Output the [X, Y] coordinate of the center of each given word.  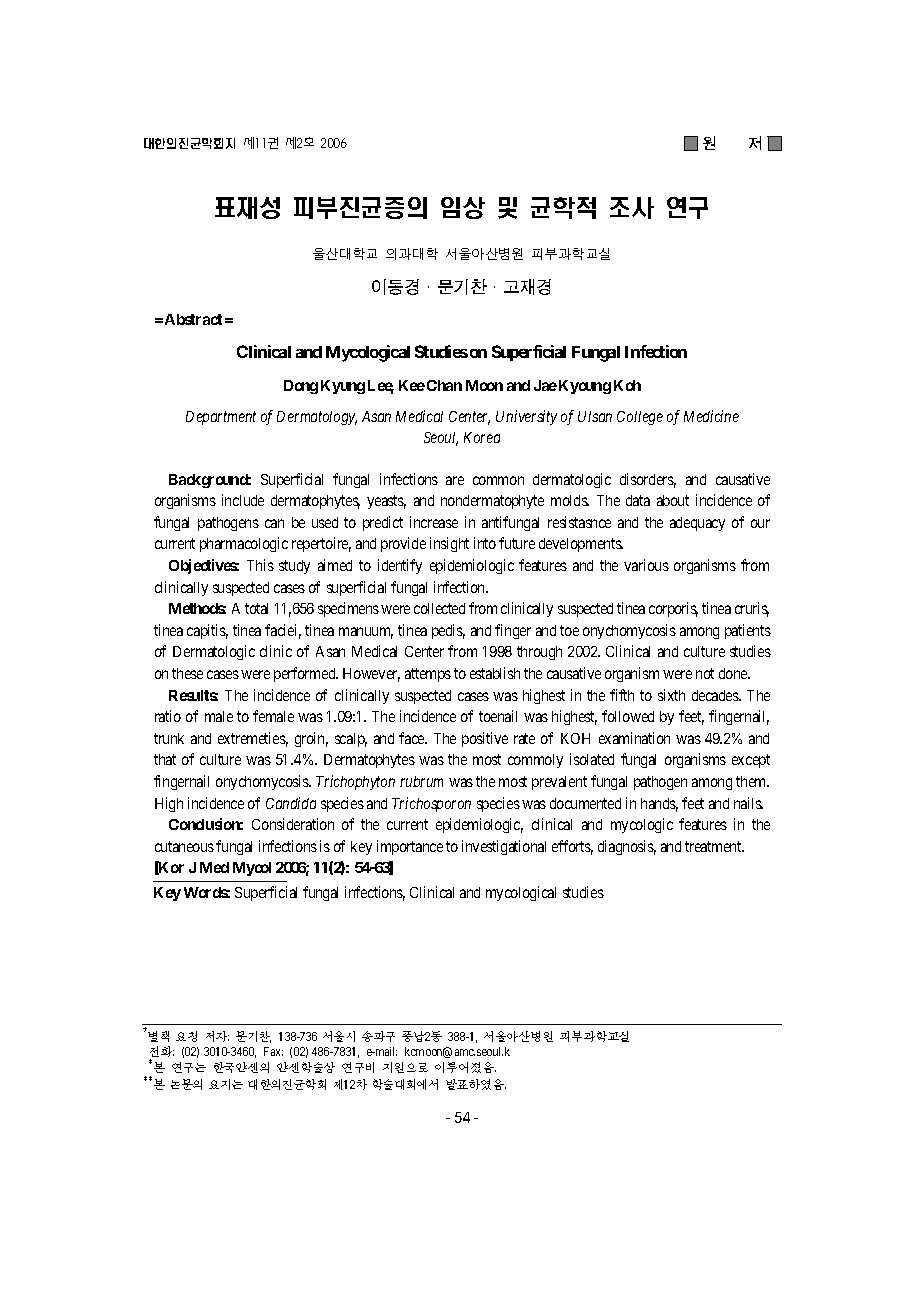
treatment [714, 846]
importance [410, 847]
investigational [504, 847]
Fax [273, 1051]
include [243, 500]
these [187, 673]
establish [495, 673]
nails [748, 803]
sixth [671, 695]
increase [434, 522]
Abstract [193, 319]
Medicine [711, 416]
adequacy [697, 524]
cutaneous [184, 846]
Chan [444, 385]
